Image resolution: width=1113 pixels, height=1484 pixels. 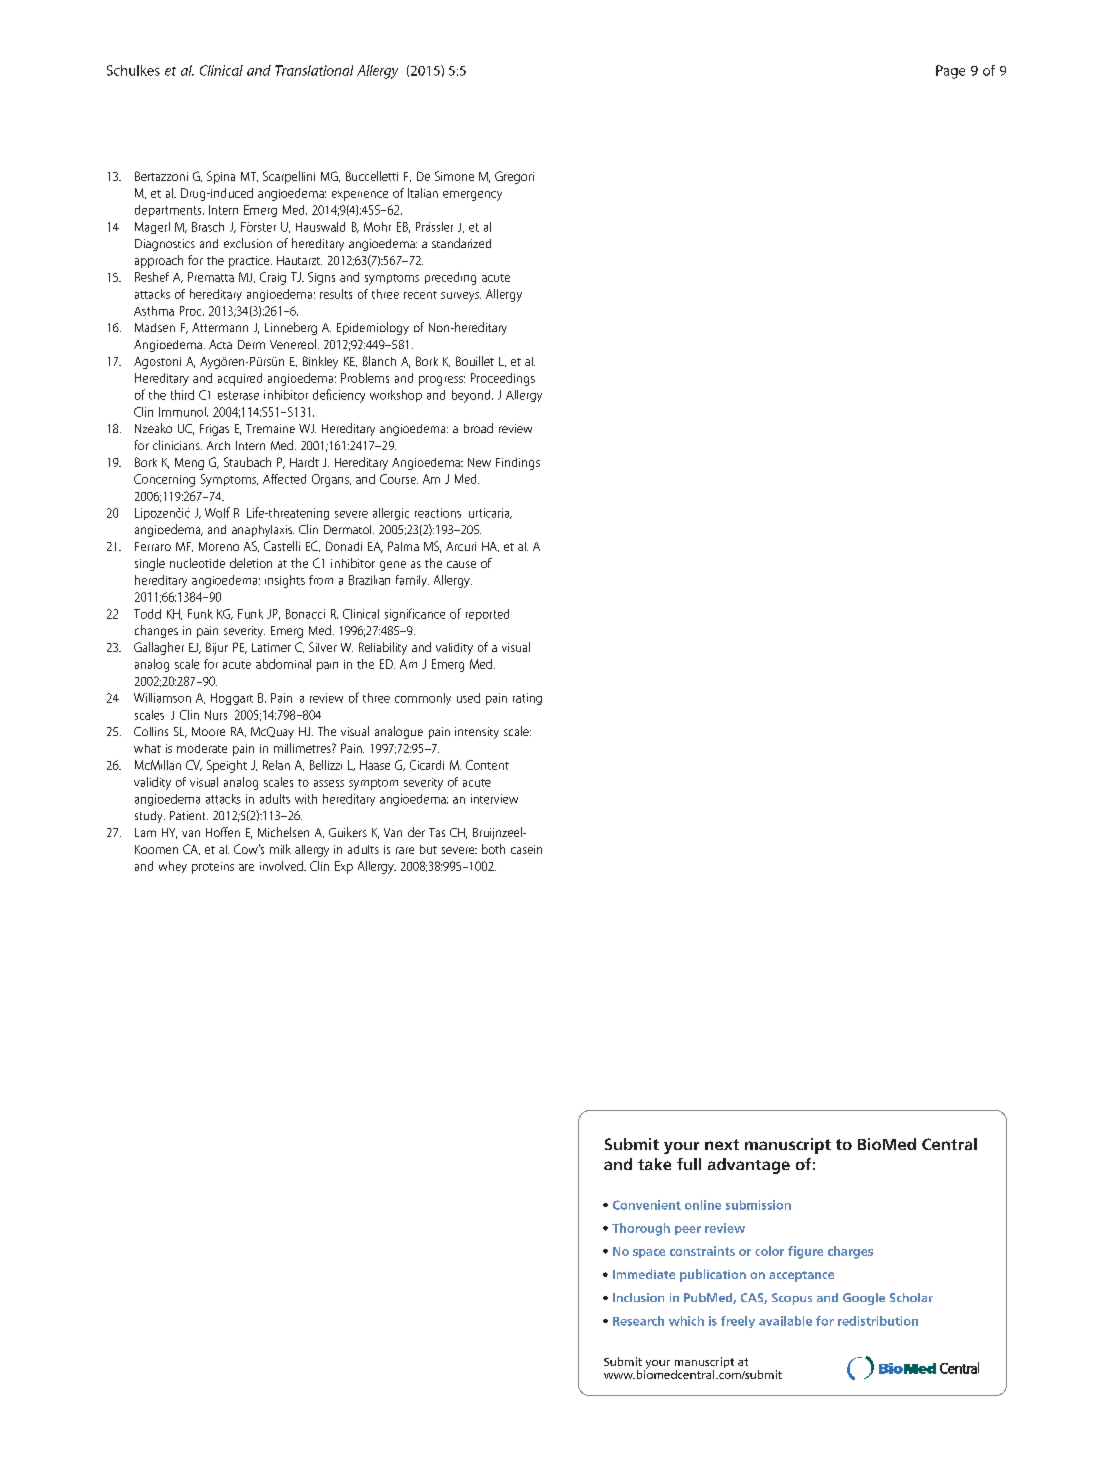 What do you see at coordinates (454, 176) in the screenshot?
I see `Simone` at bounding box center [454, 176].
